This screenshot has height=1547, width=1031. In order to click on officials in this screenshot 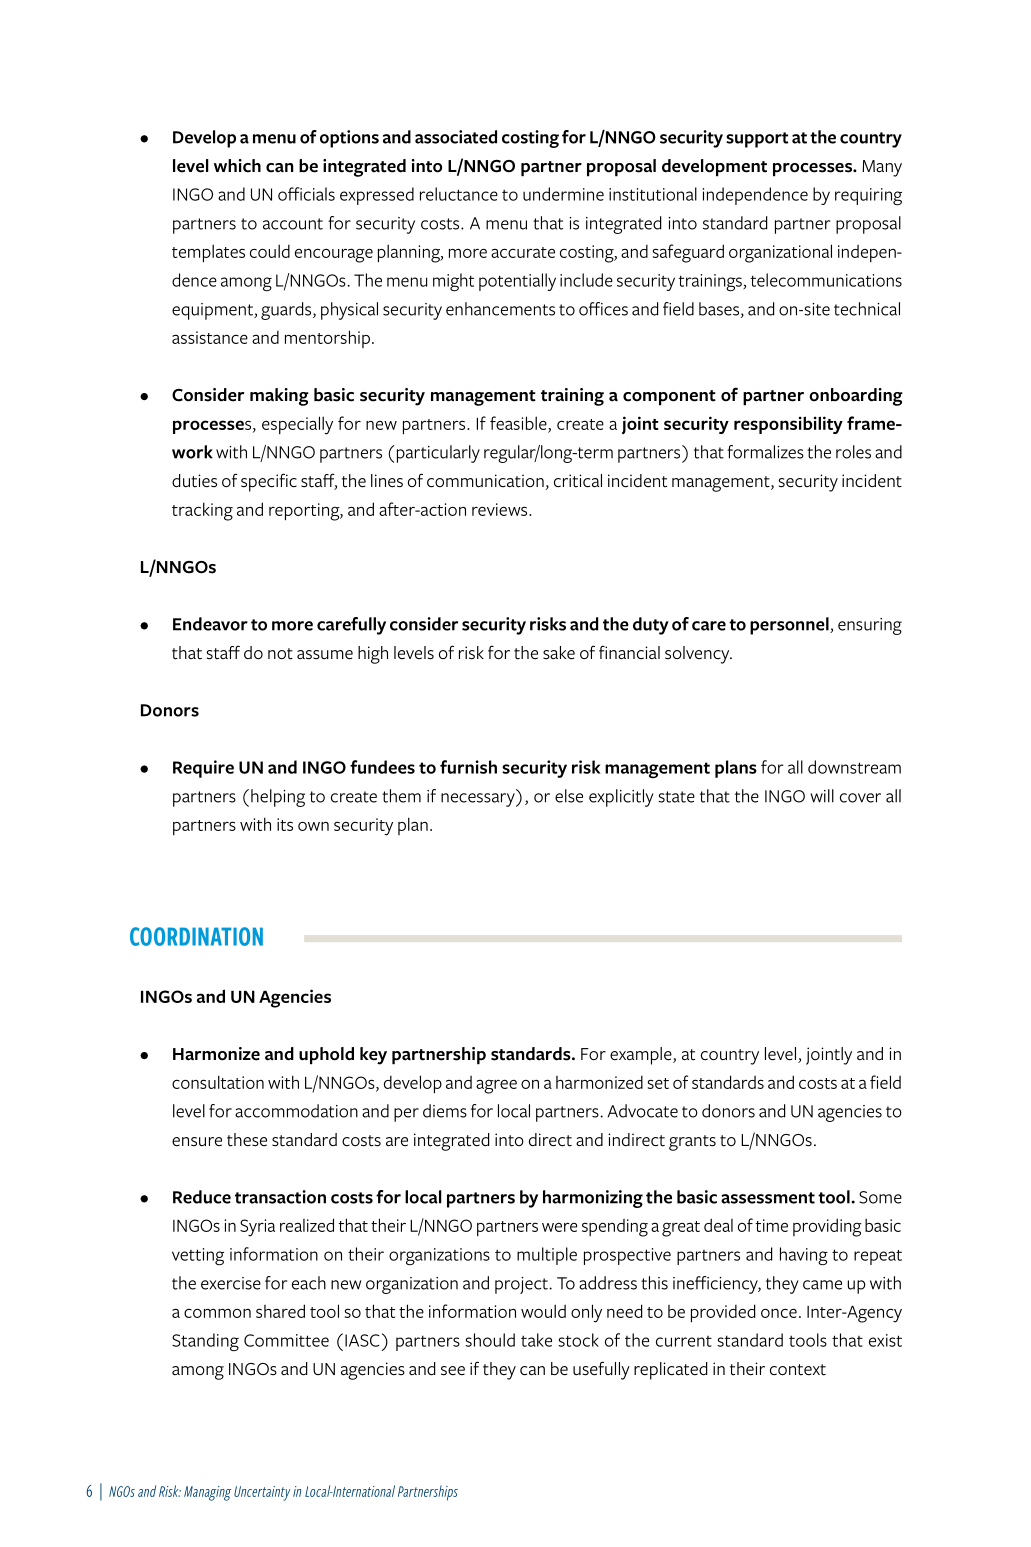, I will do `click(306, 194)`.
